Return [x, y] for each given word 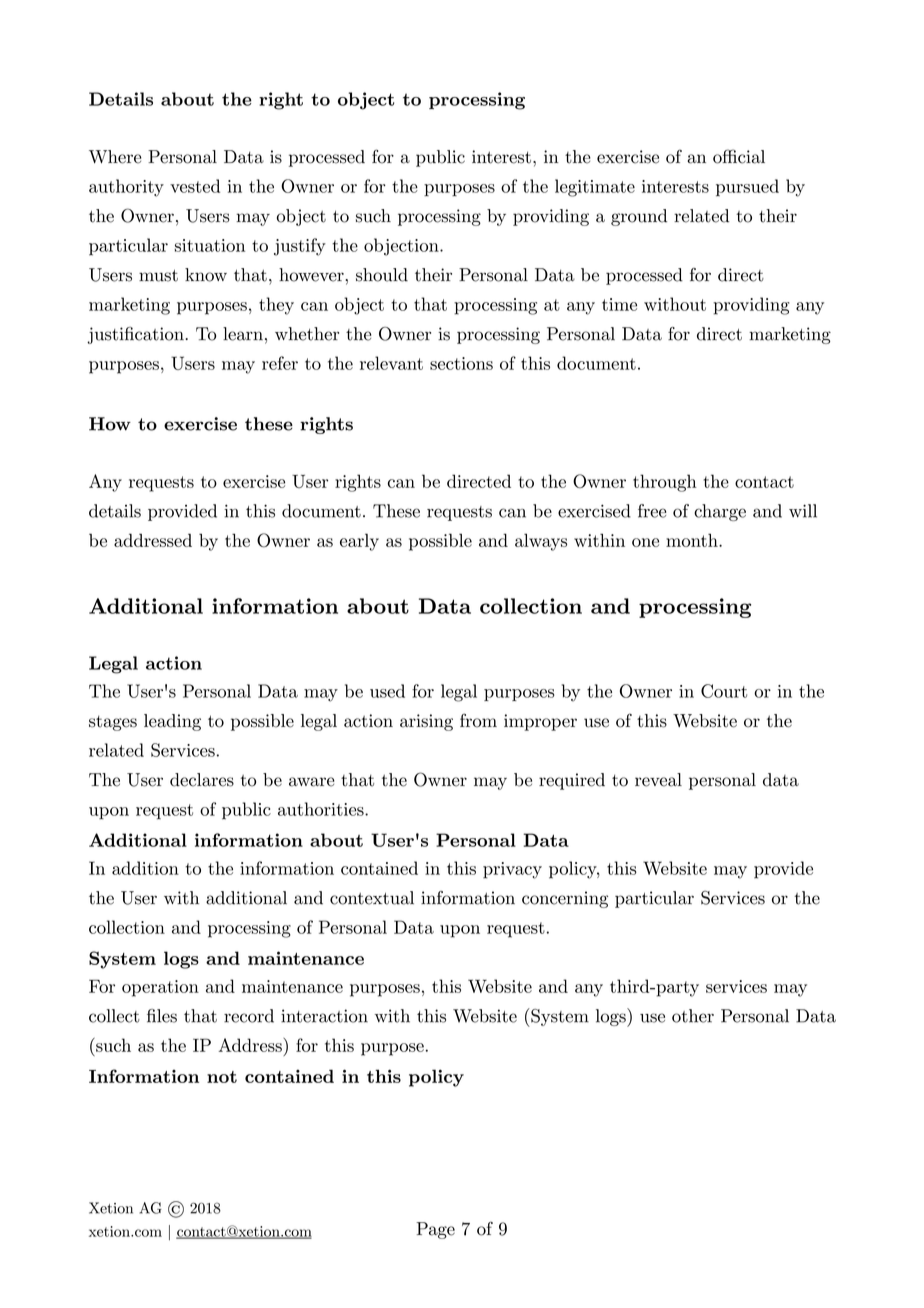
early [359, 542]
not [222, 1077]
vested [195, 186]
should [382, 275]
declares [202, 780]
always [541, 542]
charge [720, 512]
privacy [512, 870]
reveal [658, 780]
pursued [747, 188]
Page [435, 1230]
